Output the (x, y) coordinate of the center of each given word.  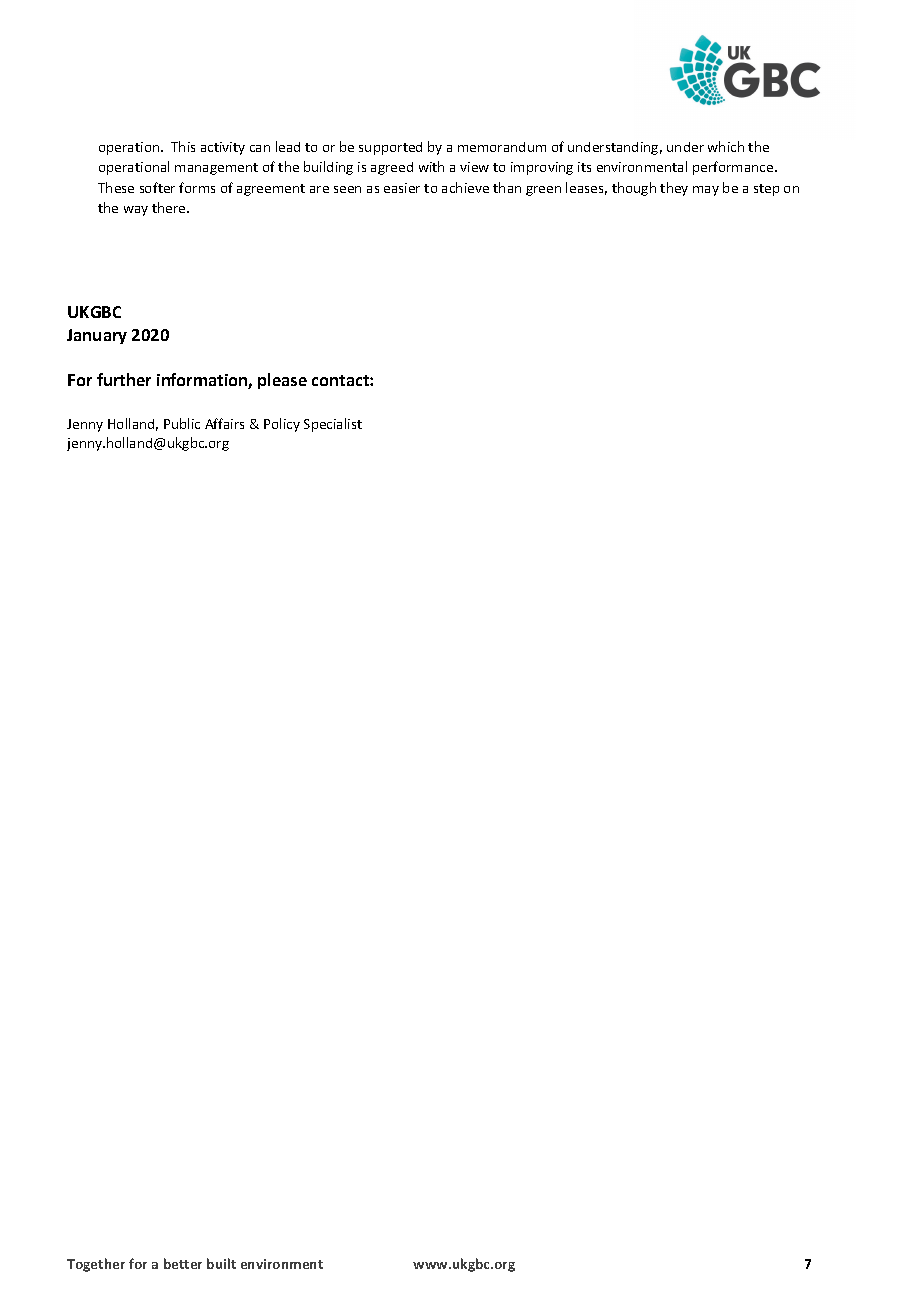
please (282, 381)
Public (182, 423)
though (634, 189)
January (97, 336)
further (124, 379)
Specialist (333, 425)
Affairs (224, 423)
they (674, 189)
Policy (282, 425)
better (183, 1263)
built (221, 1263)
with (431, 166)
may (706, 191)
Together (96, 1265)
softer (157, 187)
